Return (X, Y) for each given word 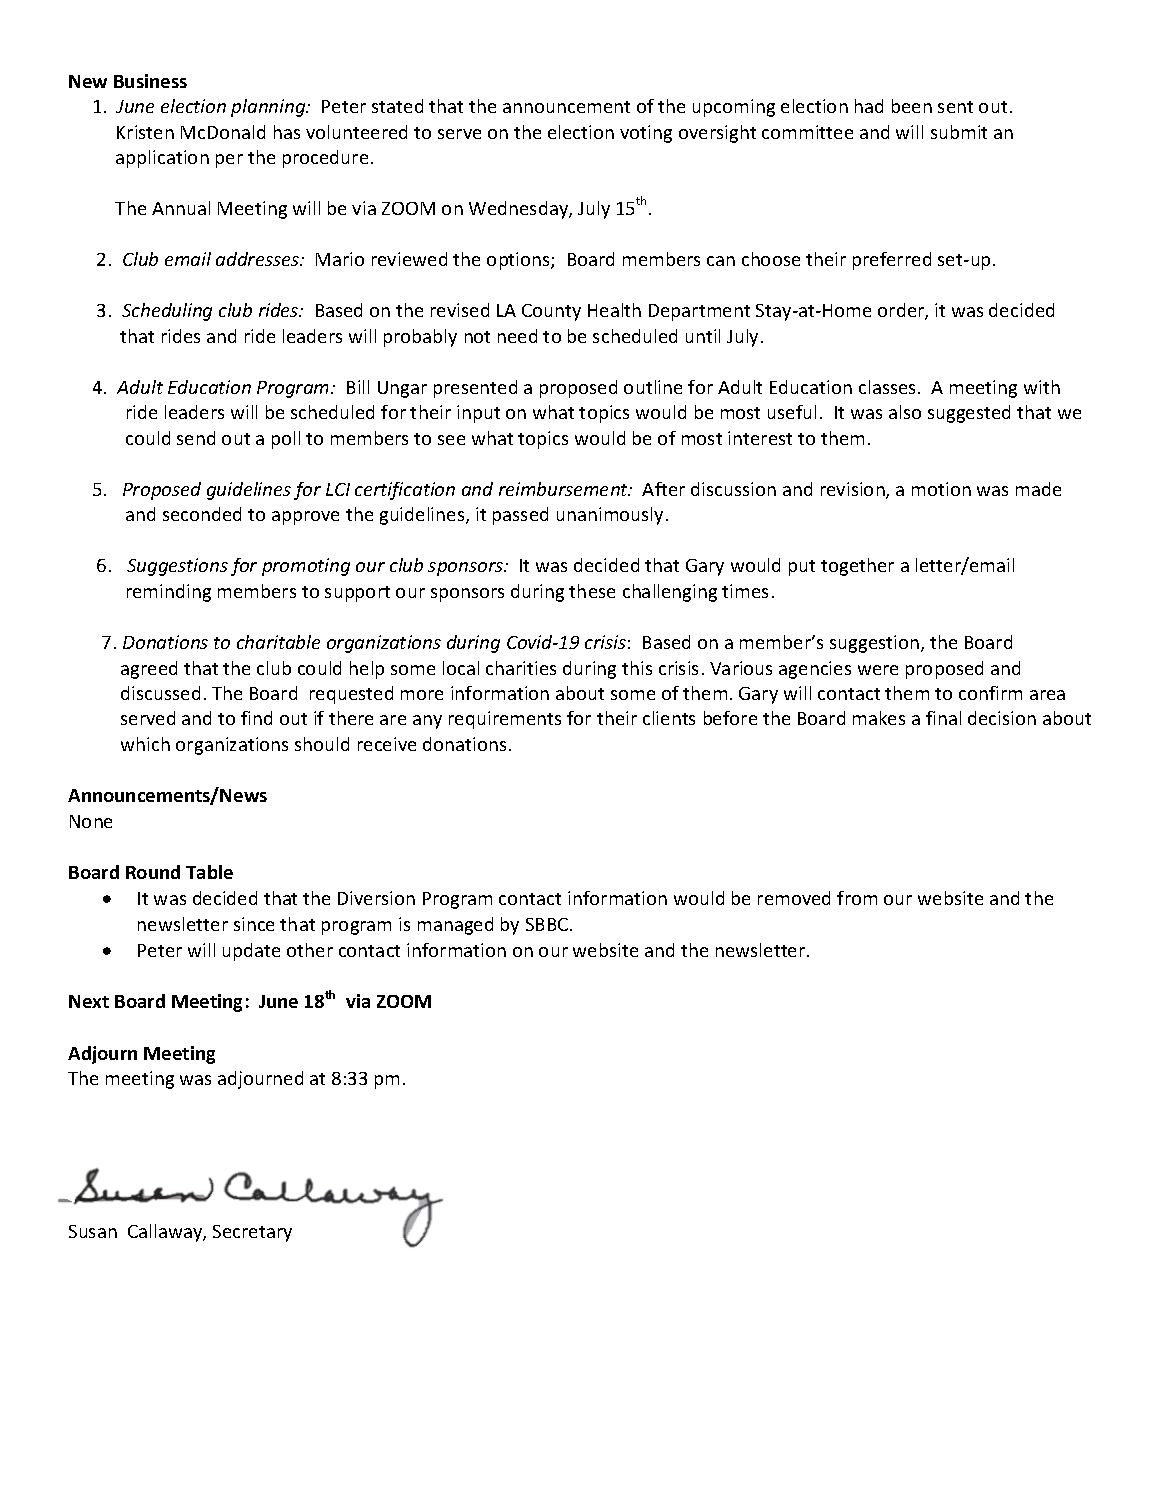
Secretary (252, 1233)
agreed (149, 670)
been (912, 106)
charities (521, 668)
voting (646, 134)
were (878, 670)
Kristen (145, 132)
